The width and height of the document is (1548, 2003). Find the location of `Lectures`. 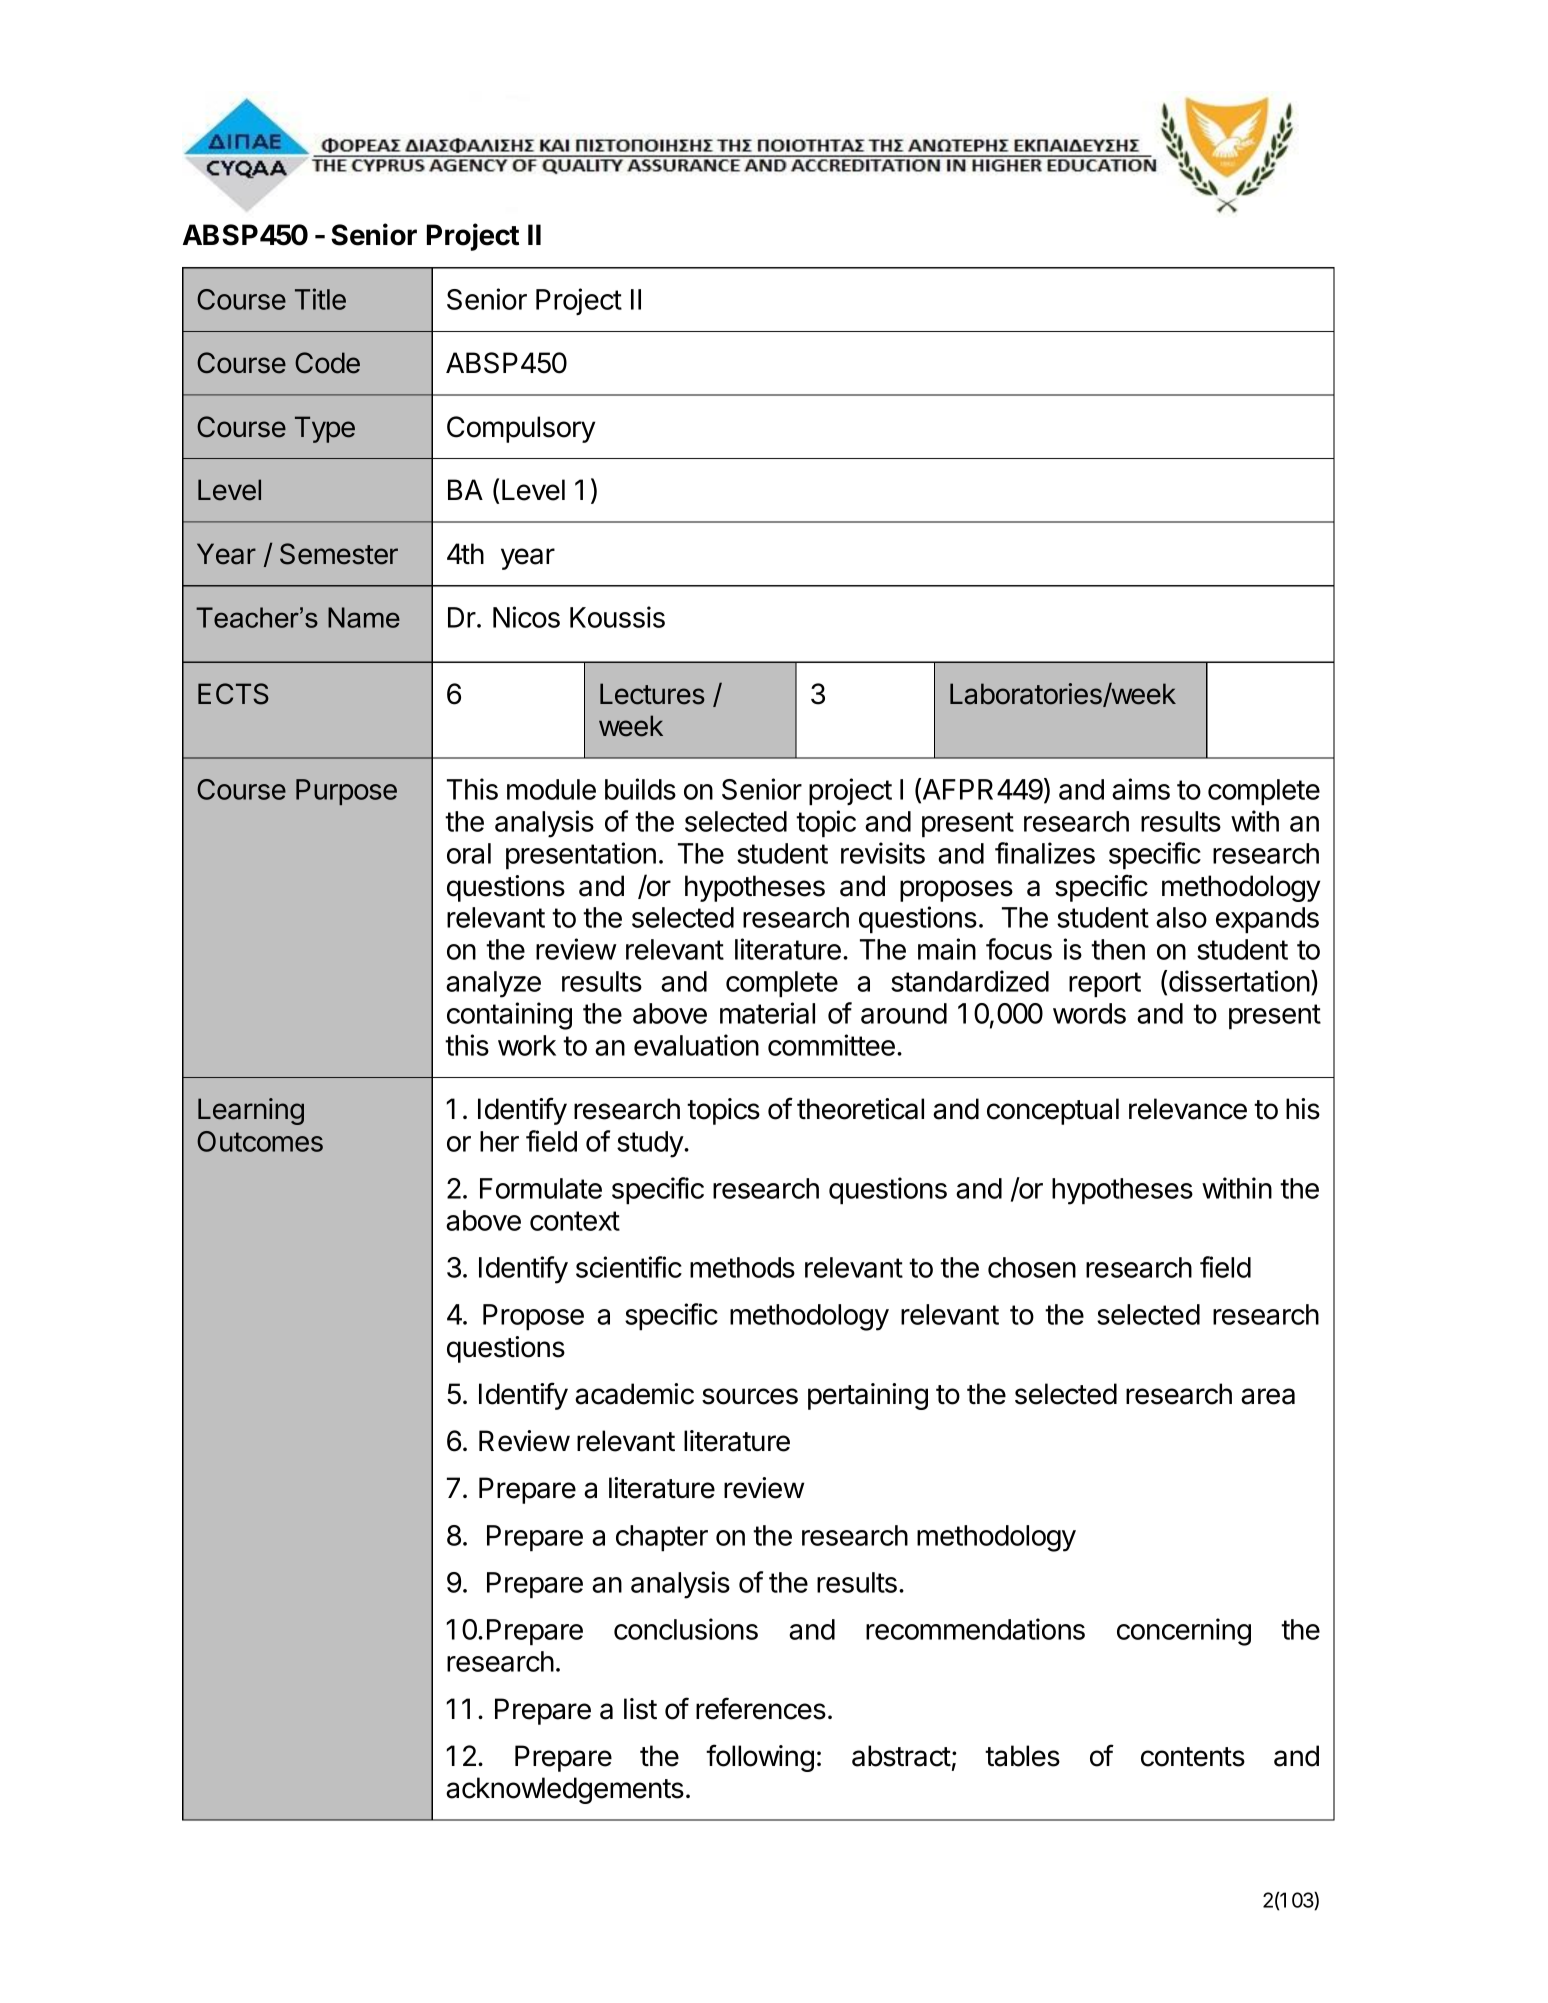

Lectures is located at coordinates (652, 694).
